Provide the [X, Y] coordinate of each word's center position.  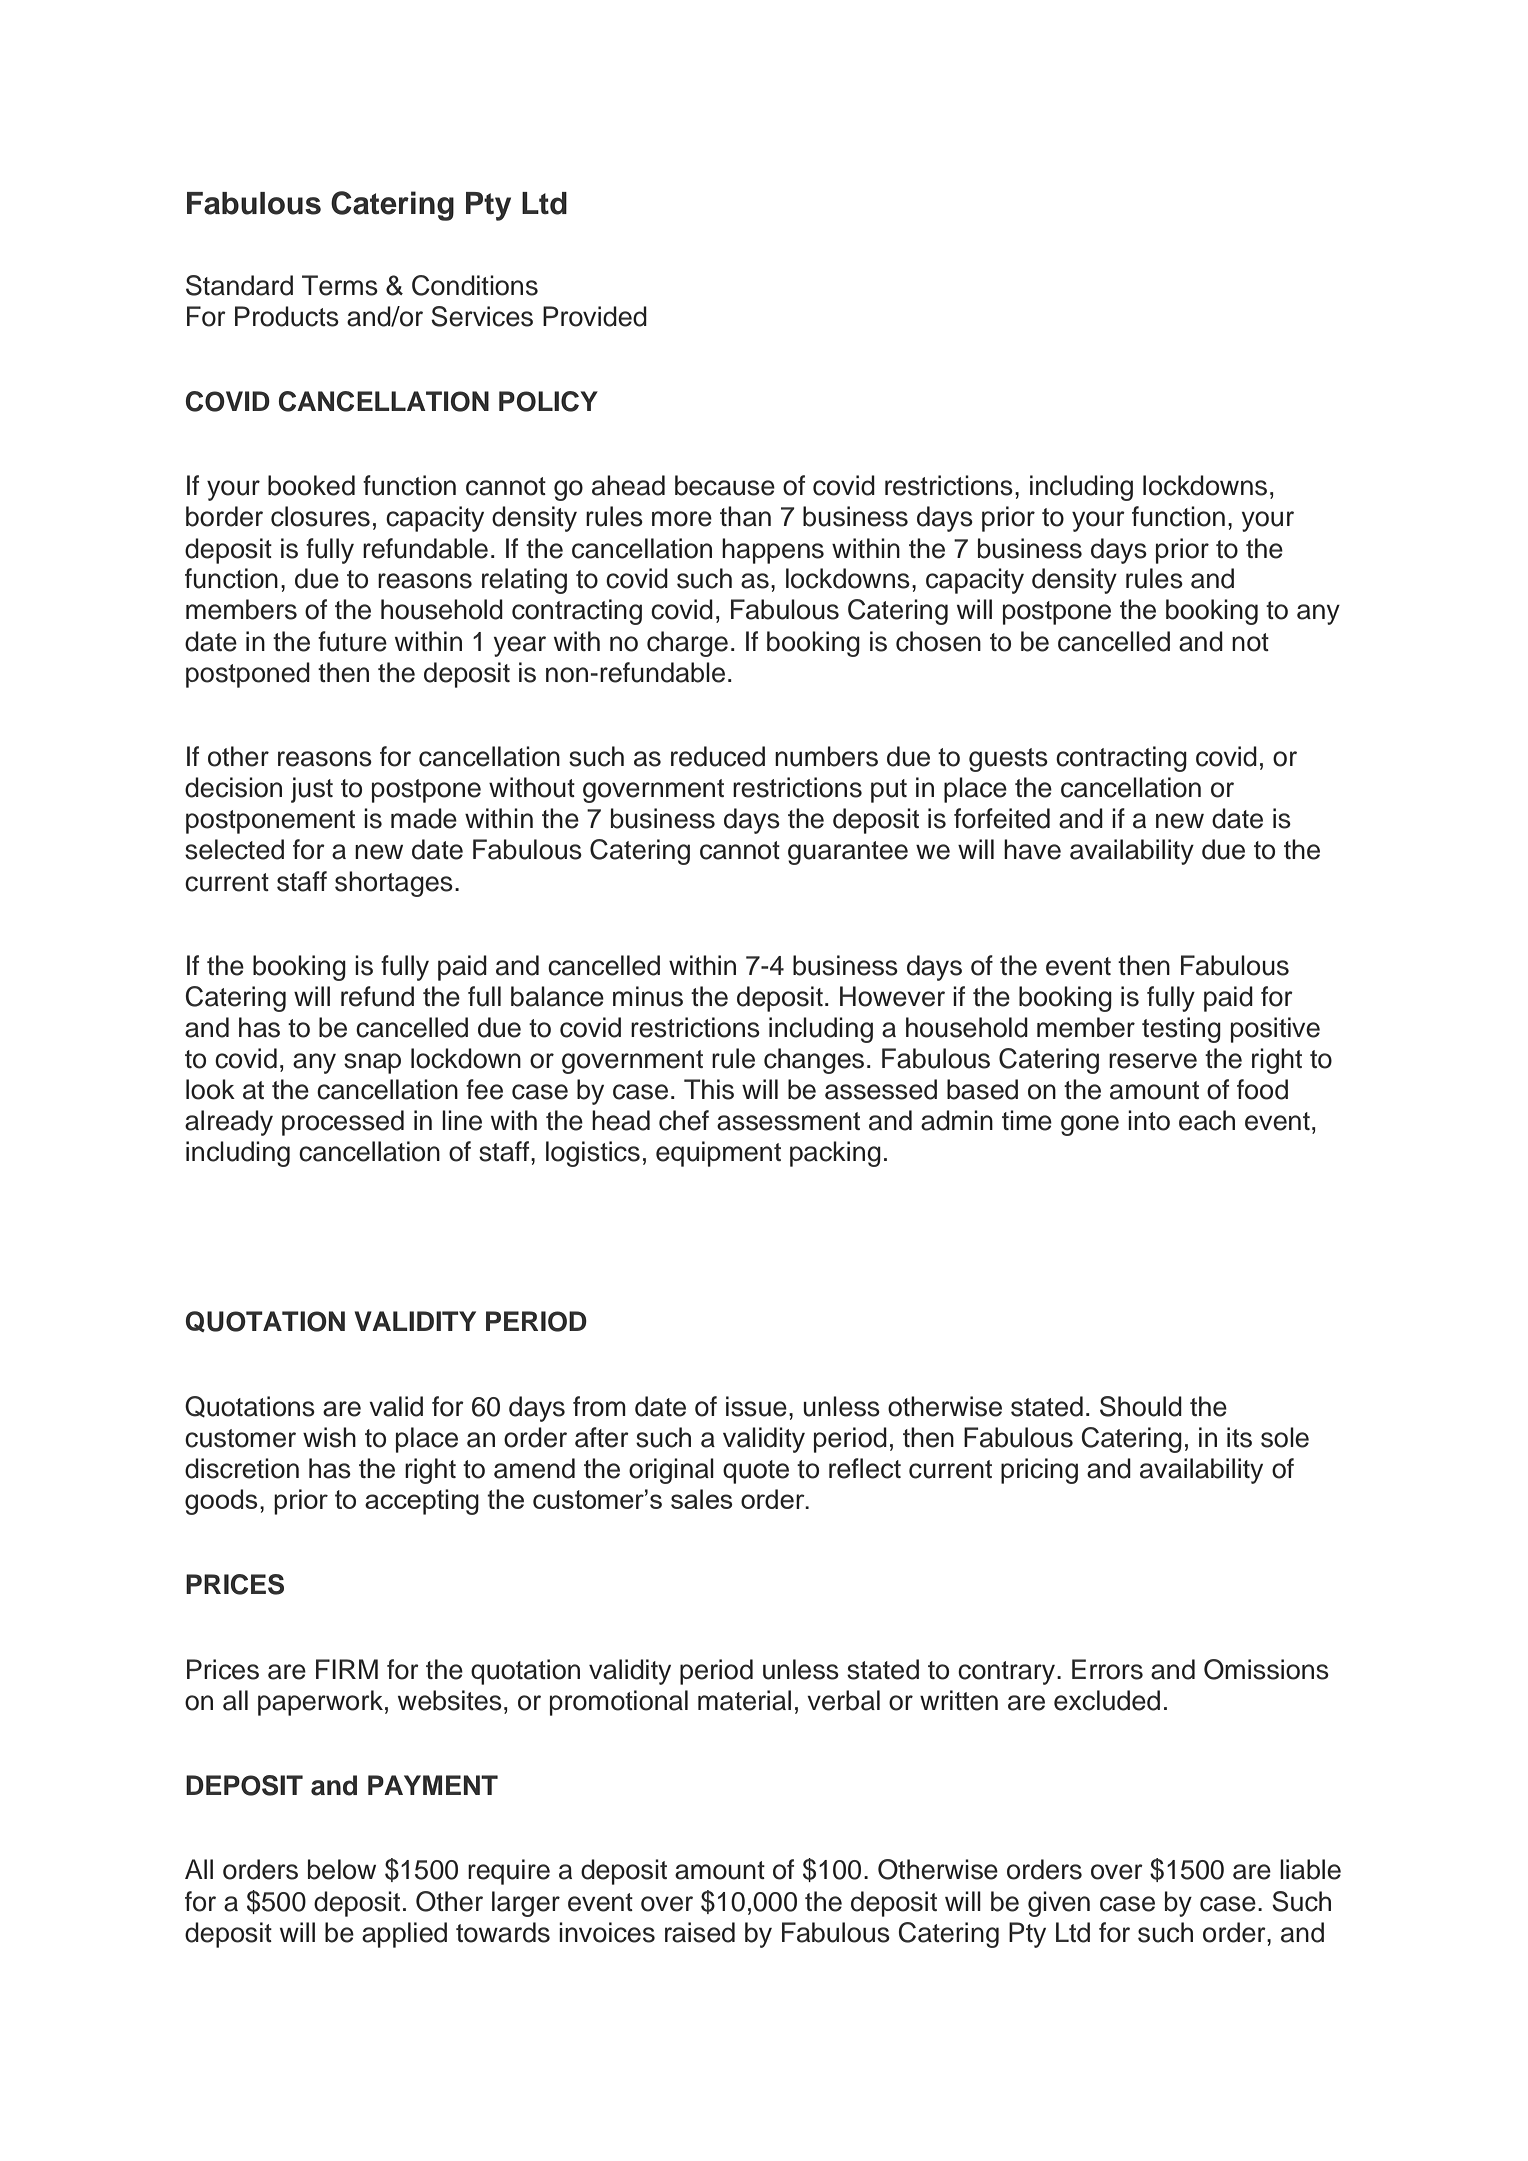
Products [287, 316]
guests [1008, 760]
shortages [394, 884]
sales [702, 1499]
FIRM [347, 1669]
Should [1141, 1406]
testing [1181, 1030]
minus [648, 996]
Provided [595, 316]
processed [343, 1123]
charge [687, 644]
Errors [1107, 1669]
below [342, 1869]
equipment [718, 1154]
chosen [938, 641]
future [352, 641]
